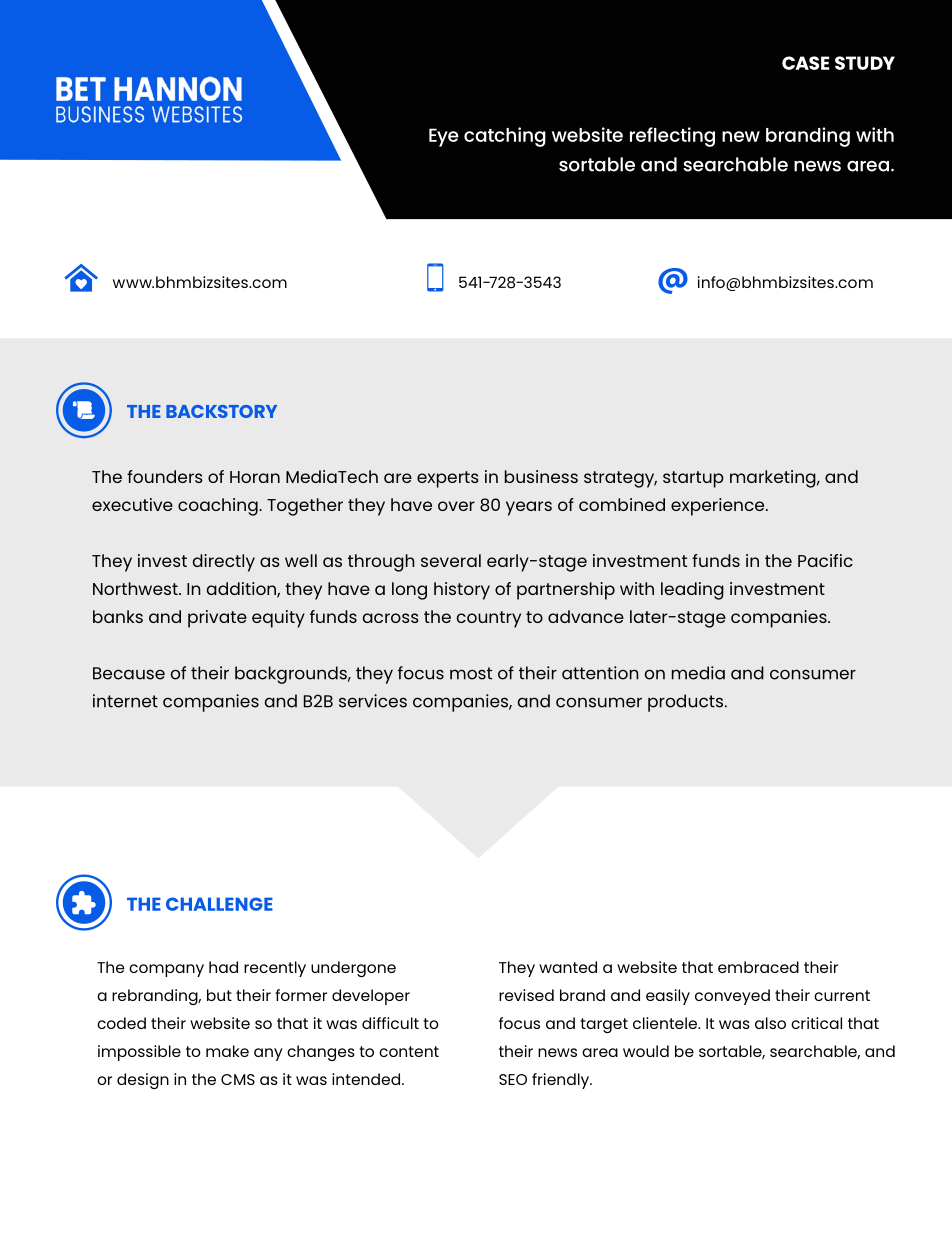 The image size is (952, 1233). I want to click on reflecting, so click(672, 137).
